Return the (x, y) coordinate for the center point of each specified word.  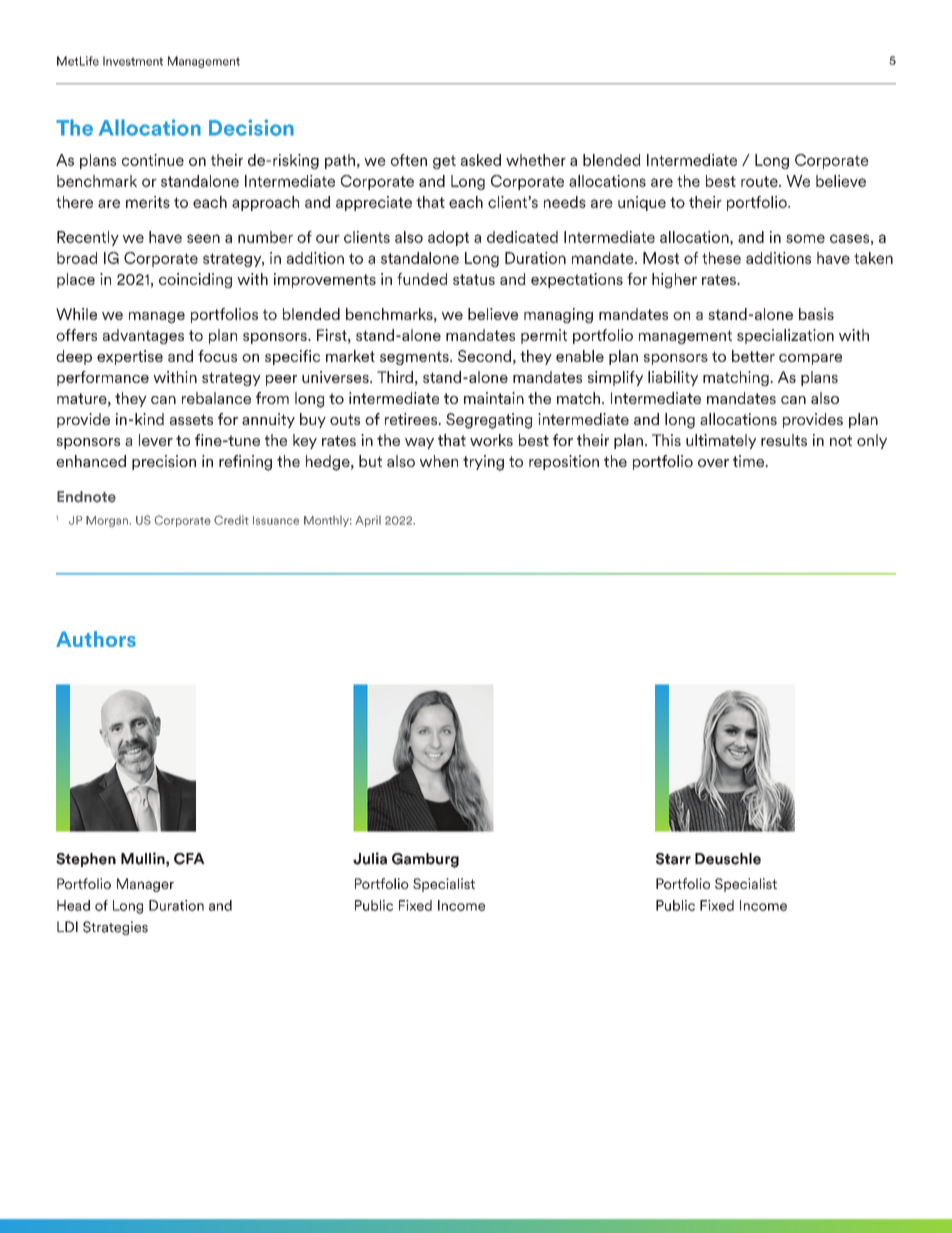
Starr (673, 859)
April (368, 521)
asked (481, 160)
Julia (370, 858)
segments (415, 358)
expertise (130, 357)
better (753, 356)
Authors (96, 639)
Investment (133, 61)
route (760, 181)
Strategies (115, 928)
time (750, 461)
